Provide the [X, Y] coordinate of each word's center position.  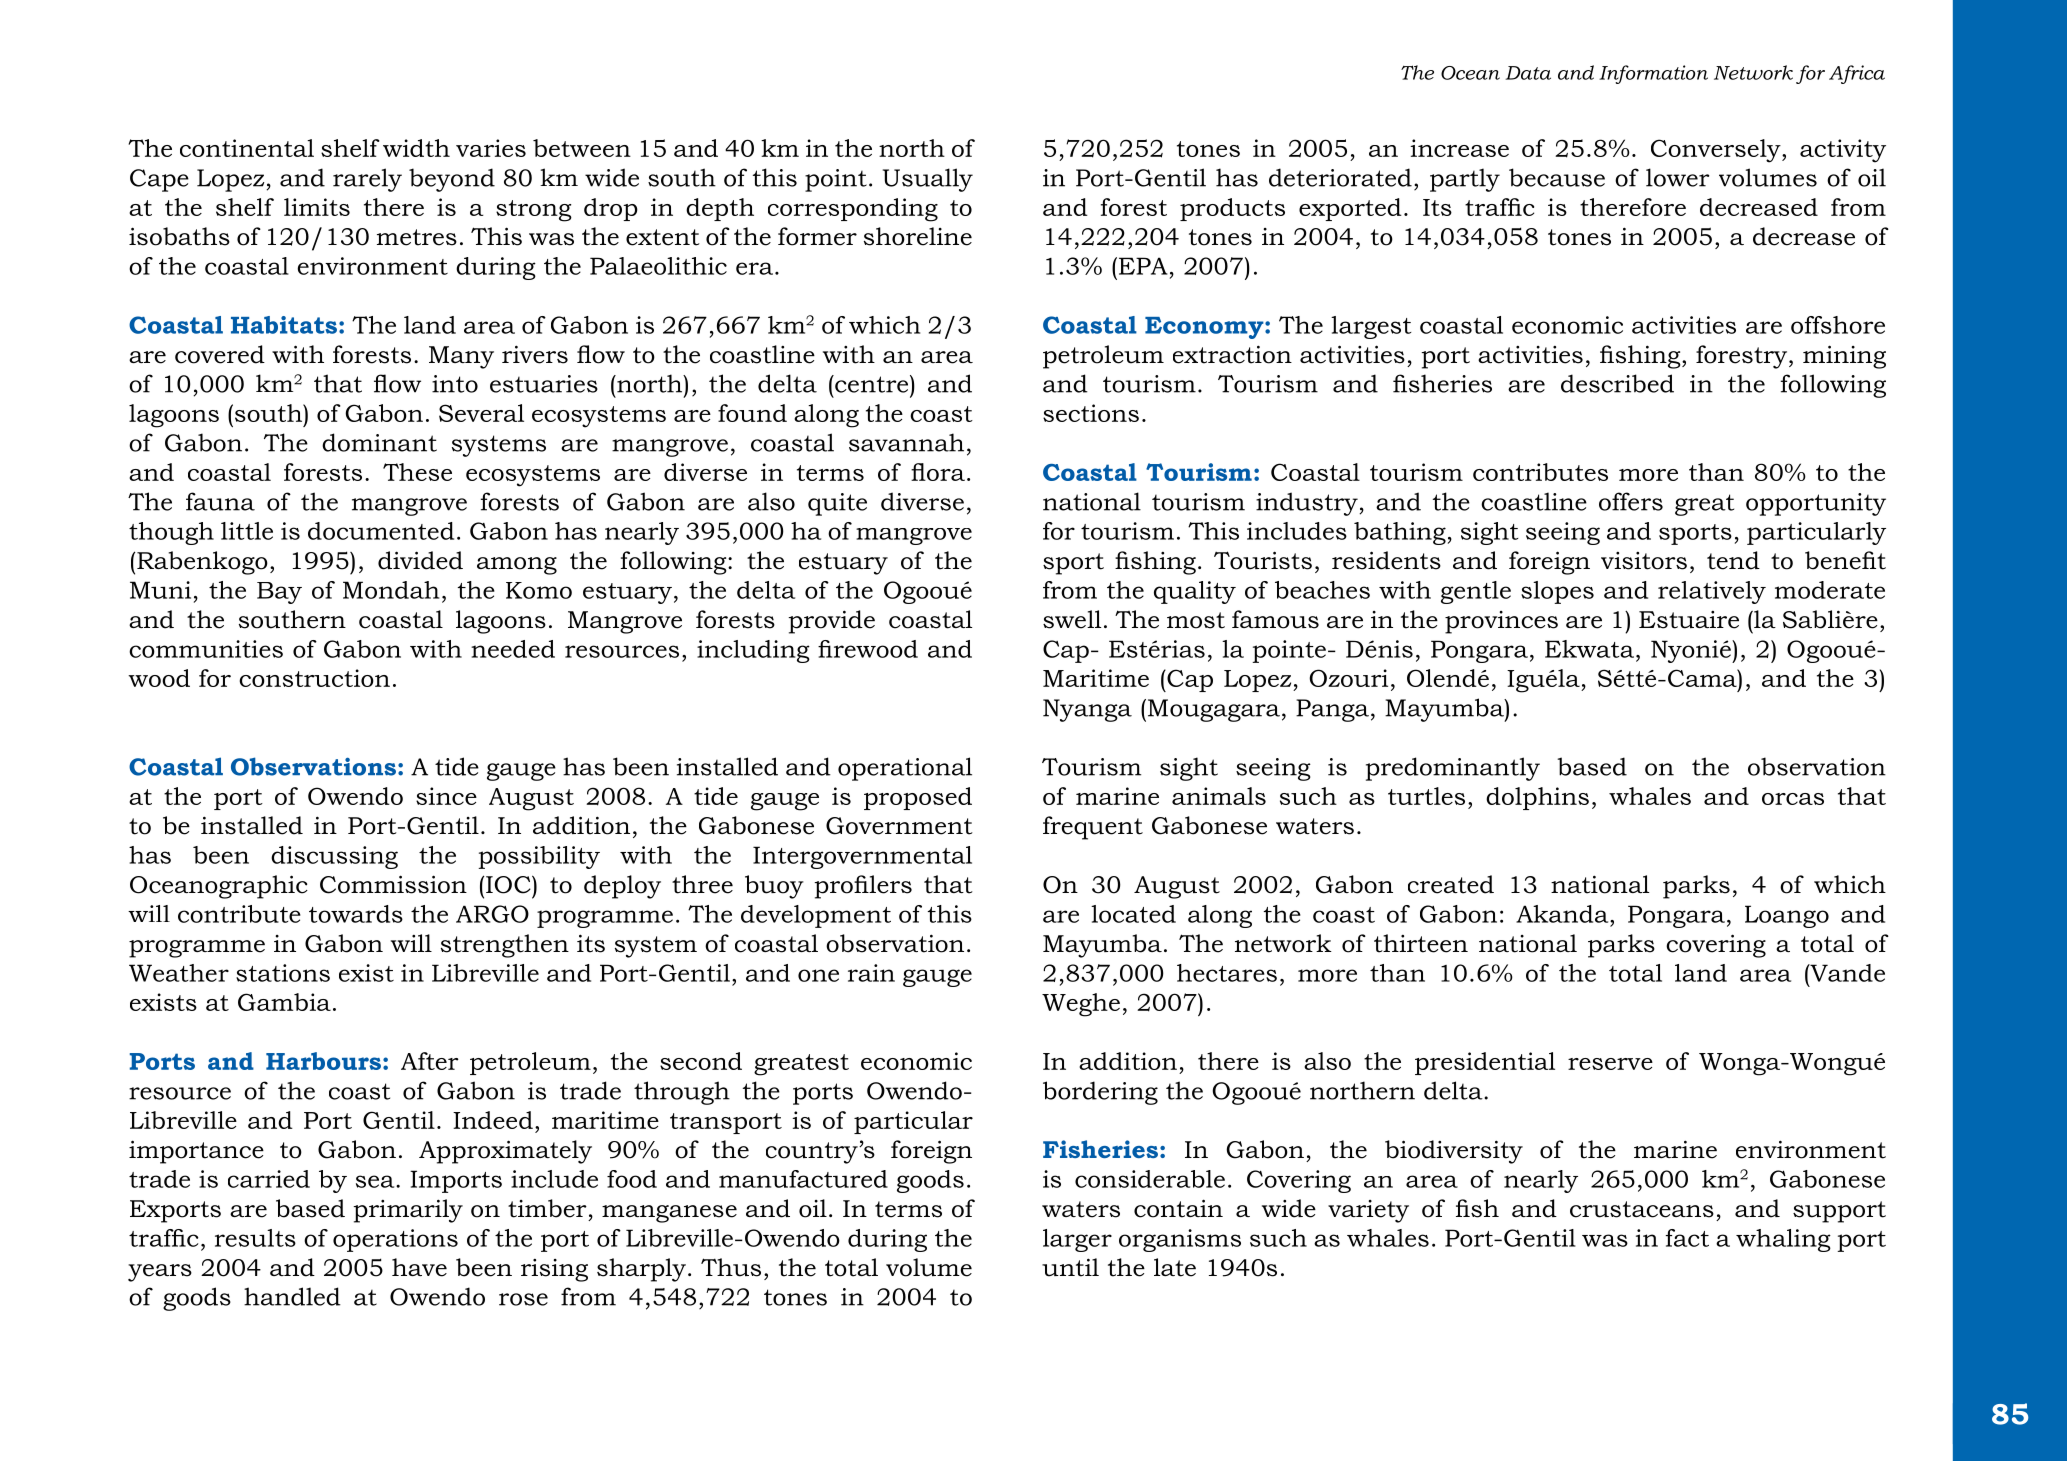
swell [1072, 619]
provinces [1501, 622]
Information [1653, 74]
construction [314, 678]
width [416, 148]
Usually [928, 180]
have [419, 1267]
